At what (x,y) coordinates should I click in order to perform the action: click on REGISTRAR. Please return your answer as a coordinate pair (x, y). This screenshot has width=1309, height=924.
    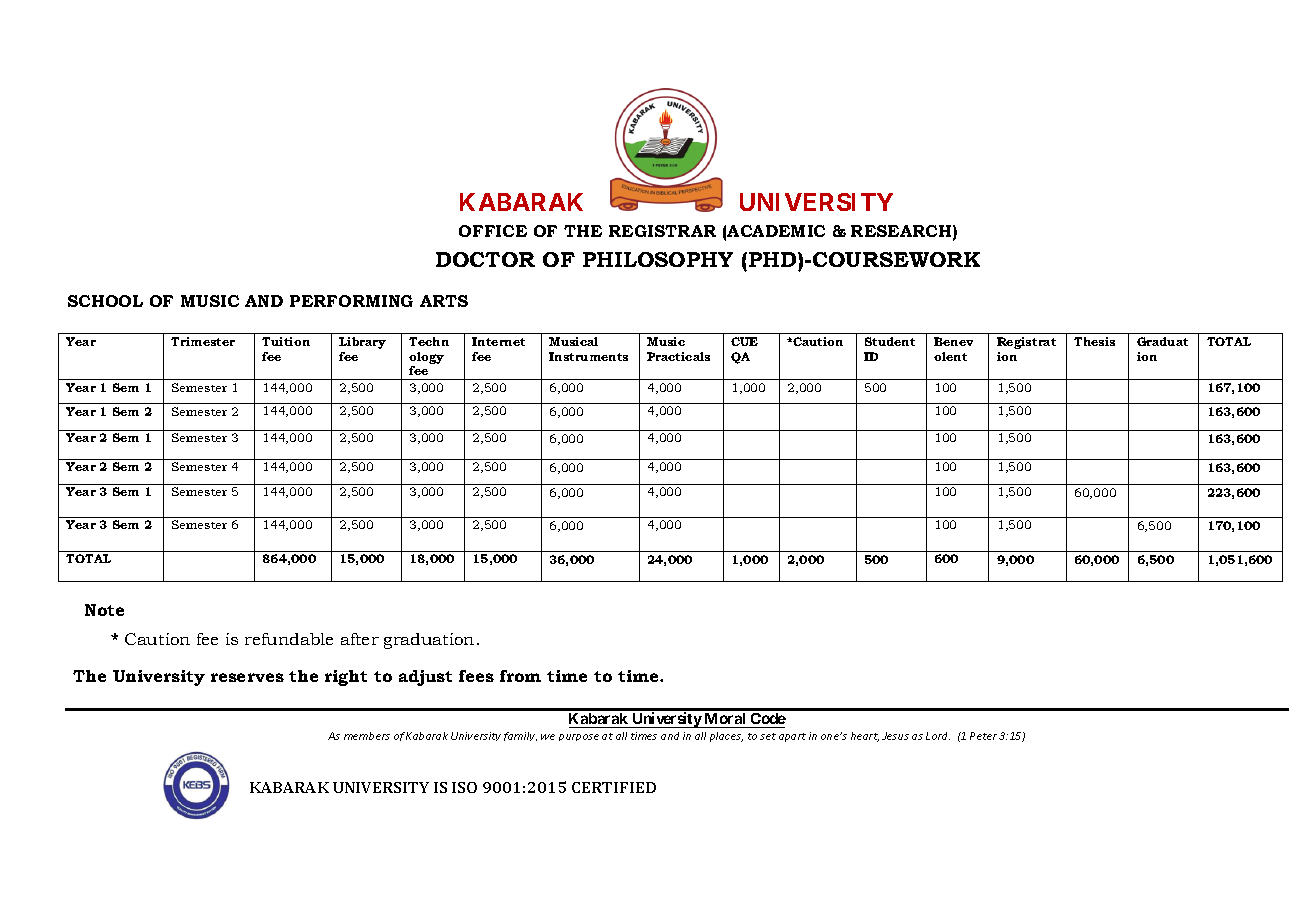
    Looking at the image, I should click on (662, 231).
